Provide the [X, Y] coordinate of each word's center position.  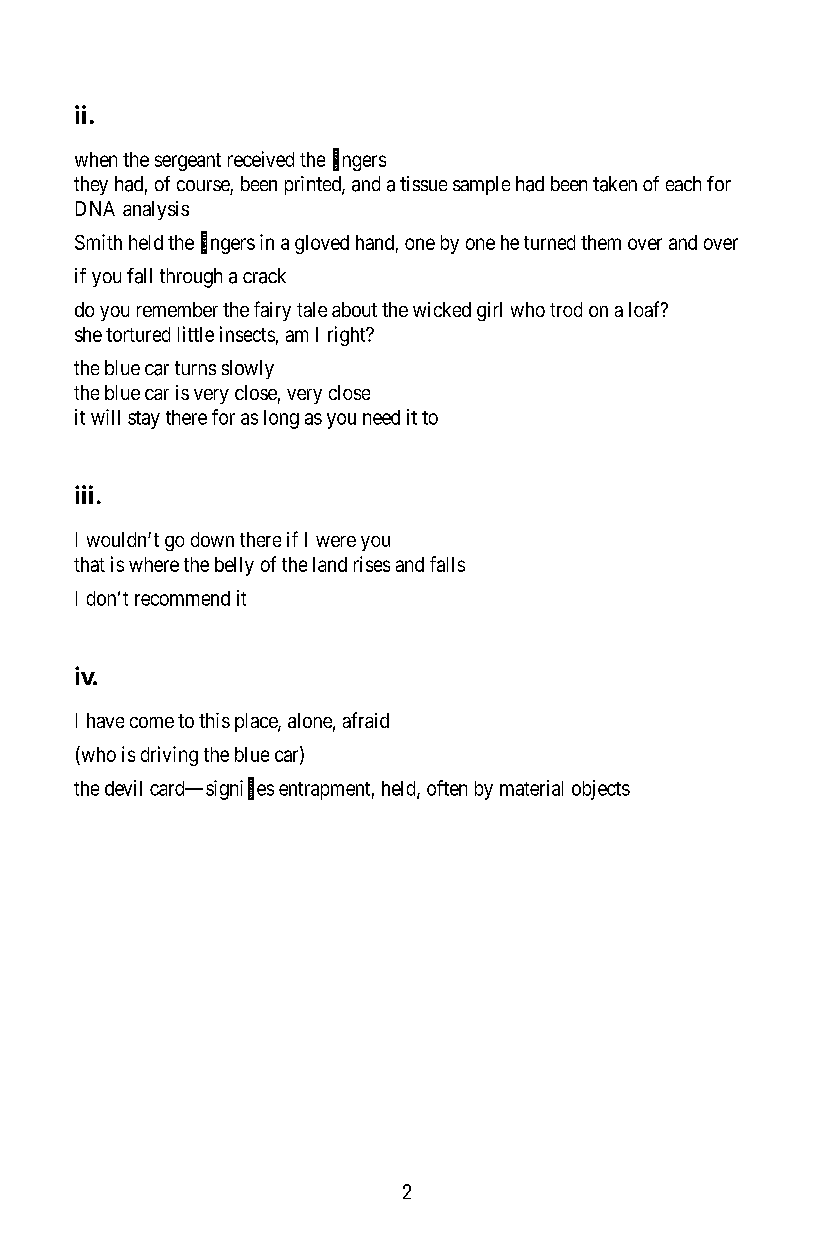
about [354, 309]
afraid [366, 720]
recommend [182, 598]
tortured [138, 334]
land [330, 564]
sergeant [188, 162]
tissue [423, 183]
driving [169, 756]
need [381, 417]
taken [615, 184]
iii [84, 494]
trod [566, 309]
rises [372, 564]
